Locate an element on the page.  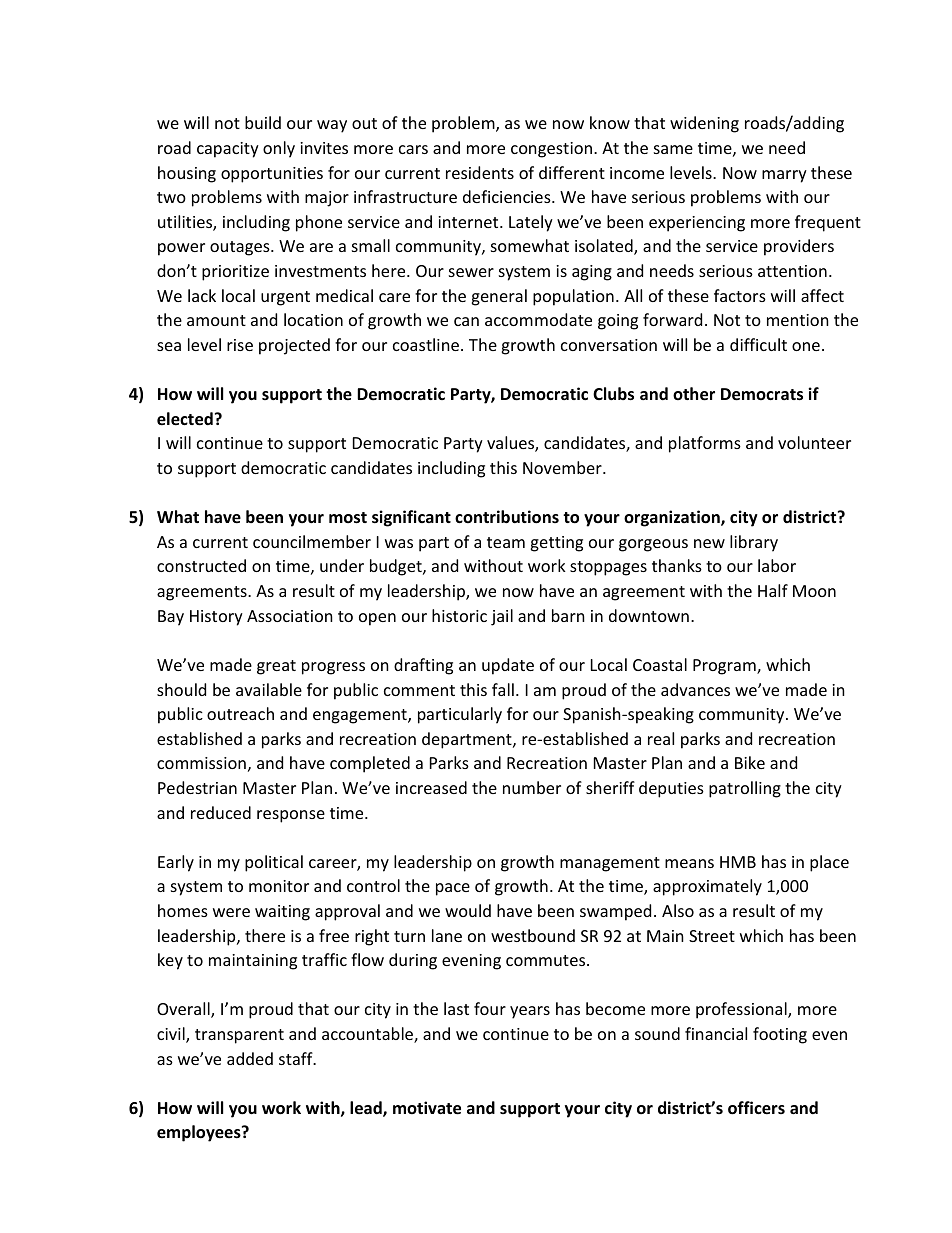
reduced is located at coordinates (221, 812).
